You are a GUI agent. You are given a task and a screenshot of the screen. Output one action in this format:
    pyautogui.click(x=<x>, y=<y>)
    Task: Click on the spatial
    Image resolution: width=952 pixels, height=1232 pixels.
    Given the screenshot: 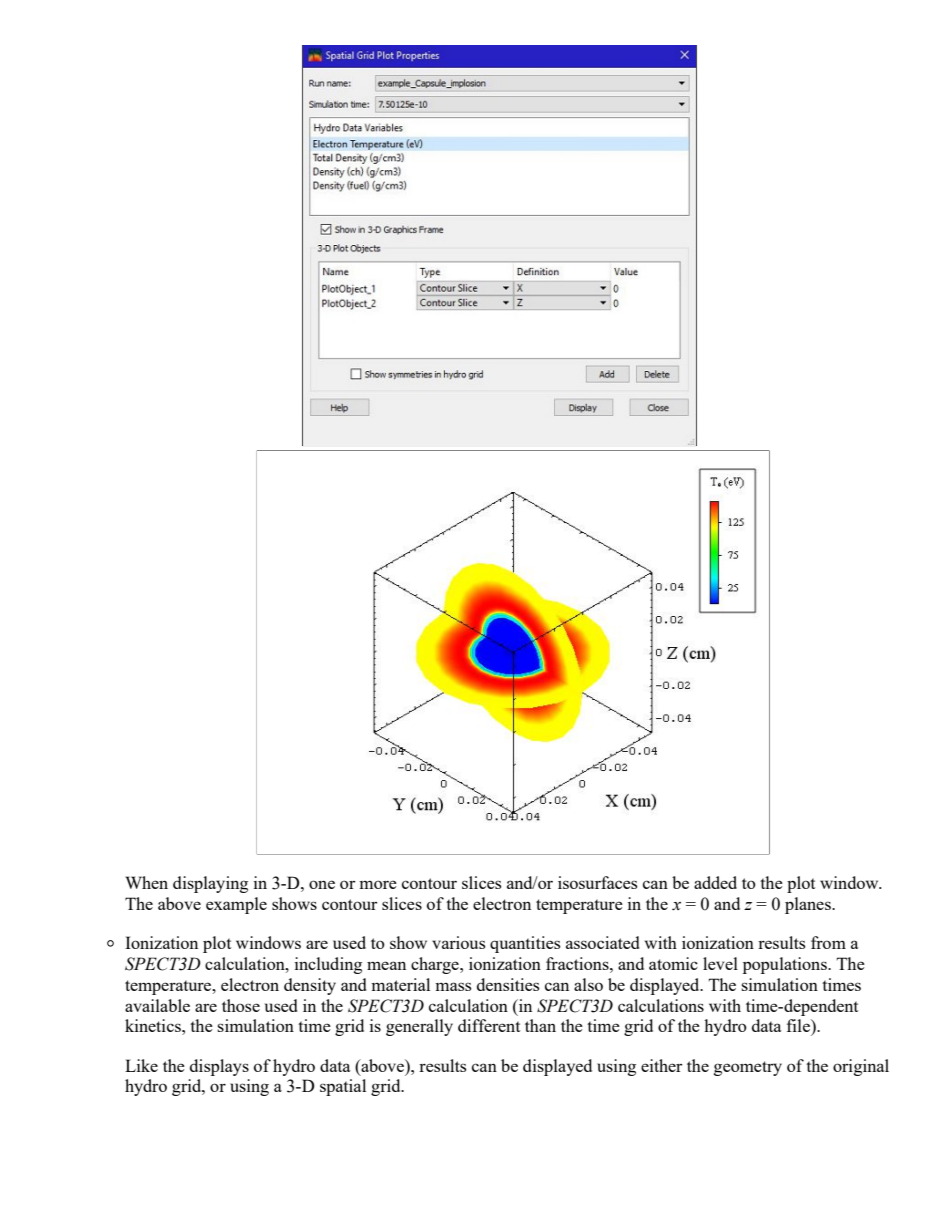 What is the action you would take?
    pyautogui.click(x=343, y=1087)
